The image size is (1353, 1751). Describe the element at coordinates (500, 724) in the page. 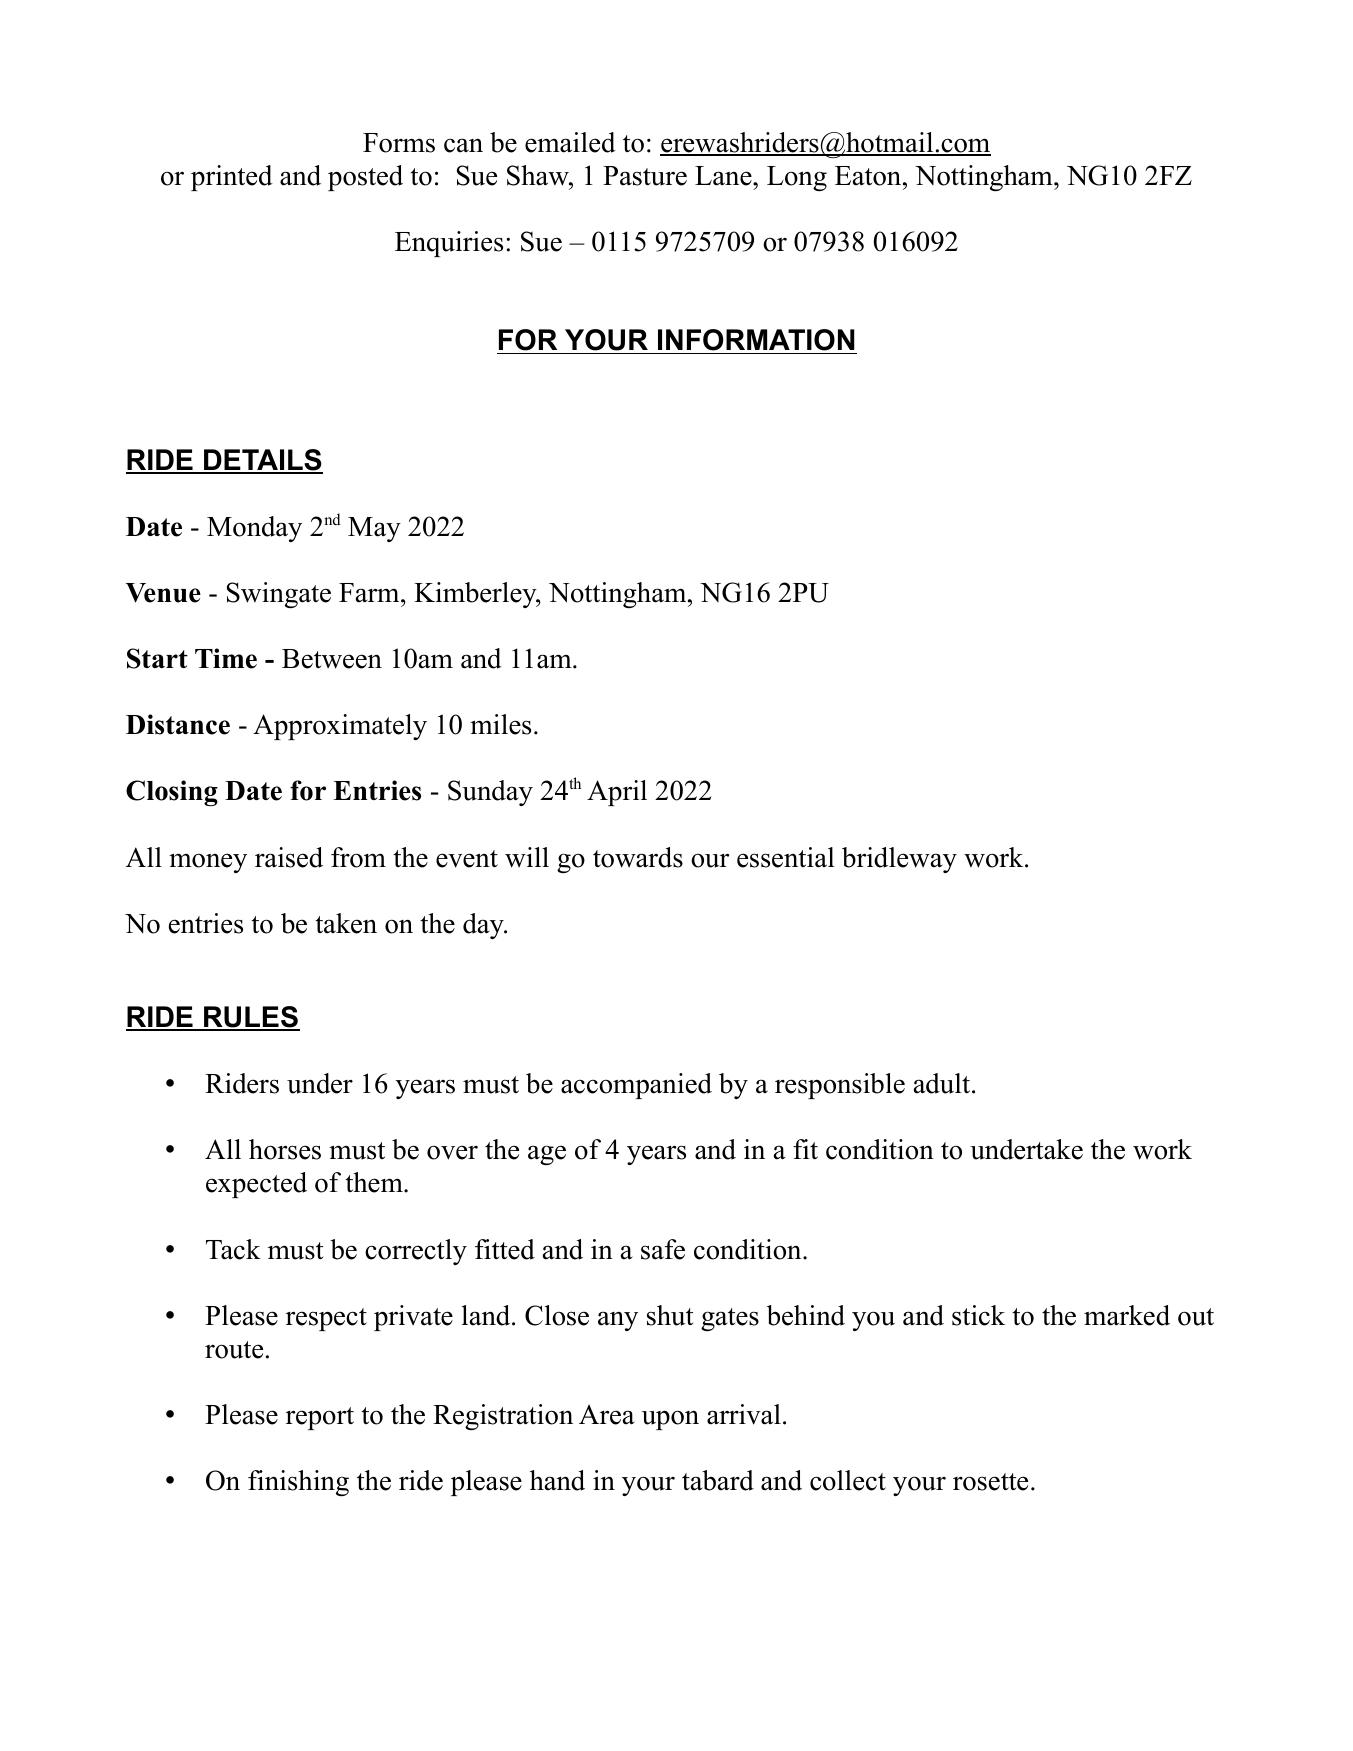

I see `miles` at that location.
